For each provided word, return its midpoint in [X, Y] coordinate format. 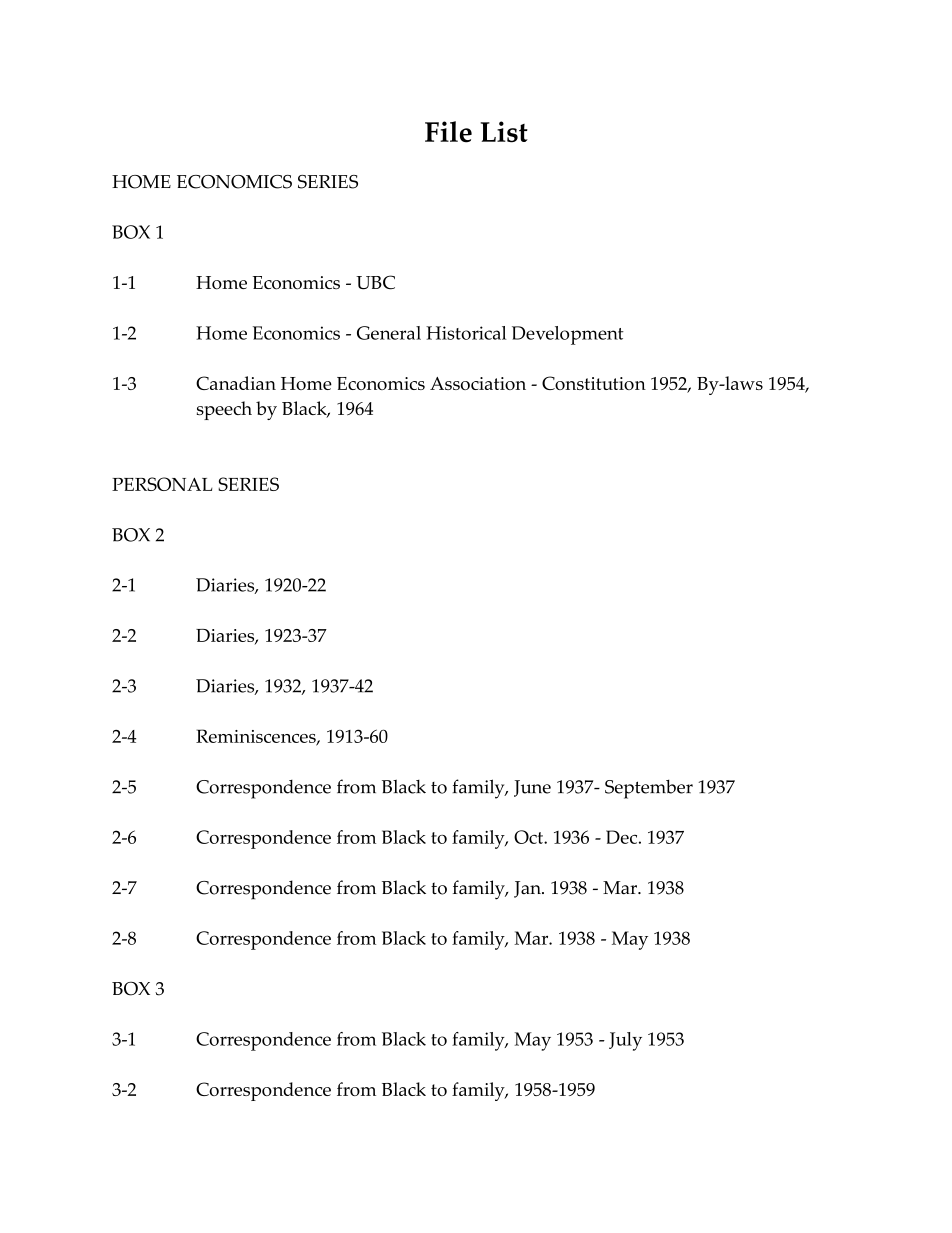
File [448, 132]
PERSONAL [162, 484]
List [504, 132]
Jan [528, 889]
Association [478, 383]
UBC [375, 282]
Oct [529, 837]
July [625, 1041]
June [532, 788]
